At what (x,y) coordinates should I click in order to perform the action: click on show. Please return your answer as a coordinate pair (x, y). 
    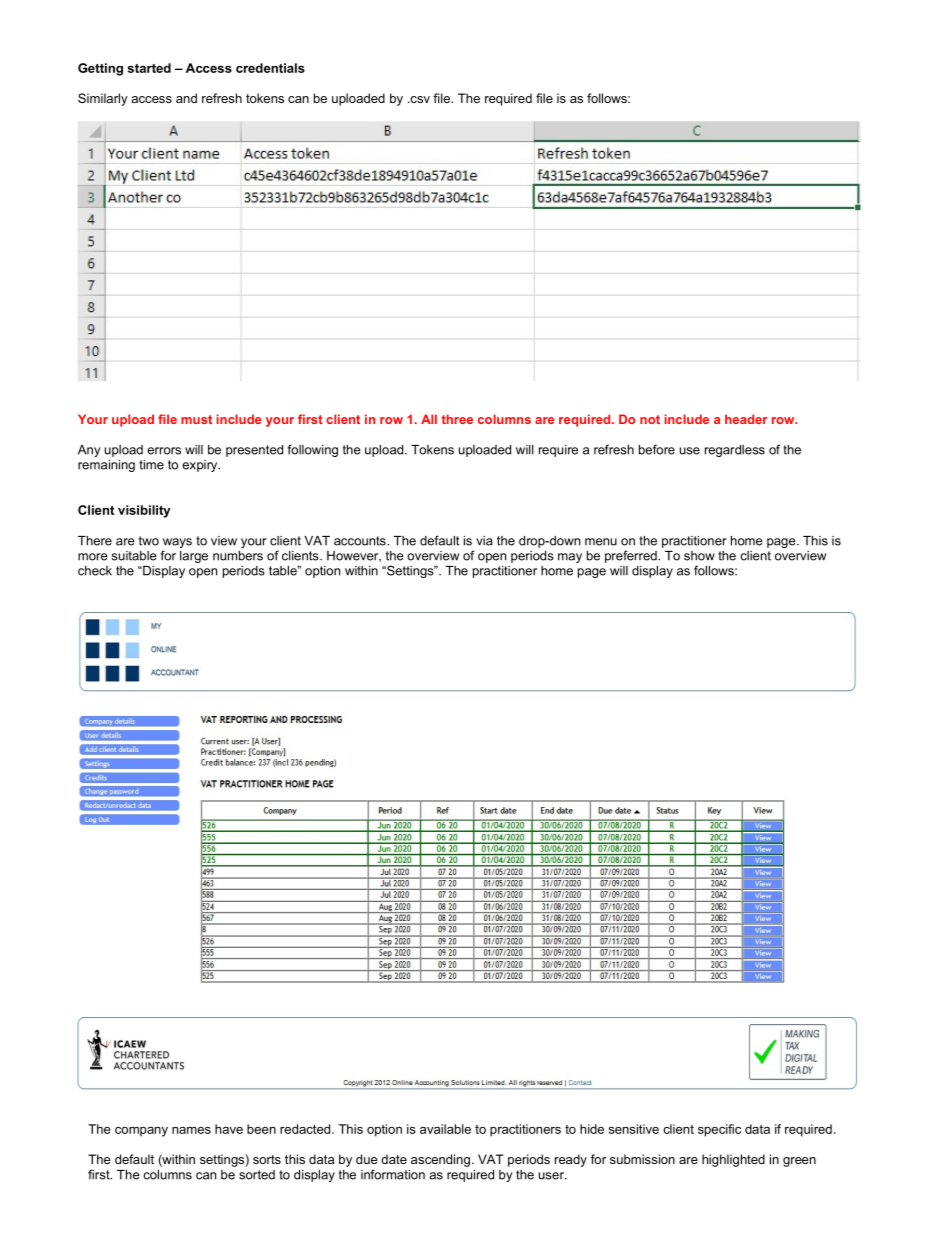
    Looking at the image, I should click on (699, 556).
